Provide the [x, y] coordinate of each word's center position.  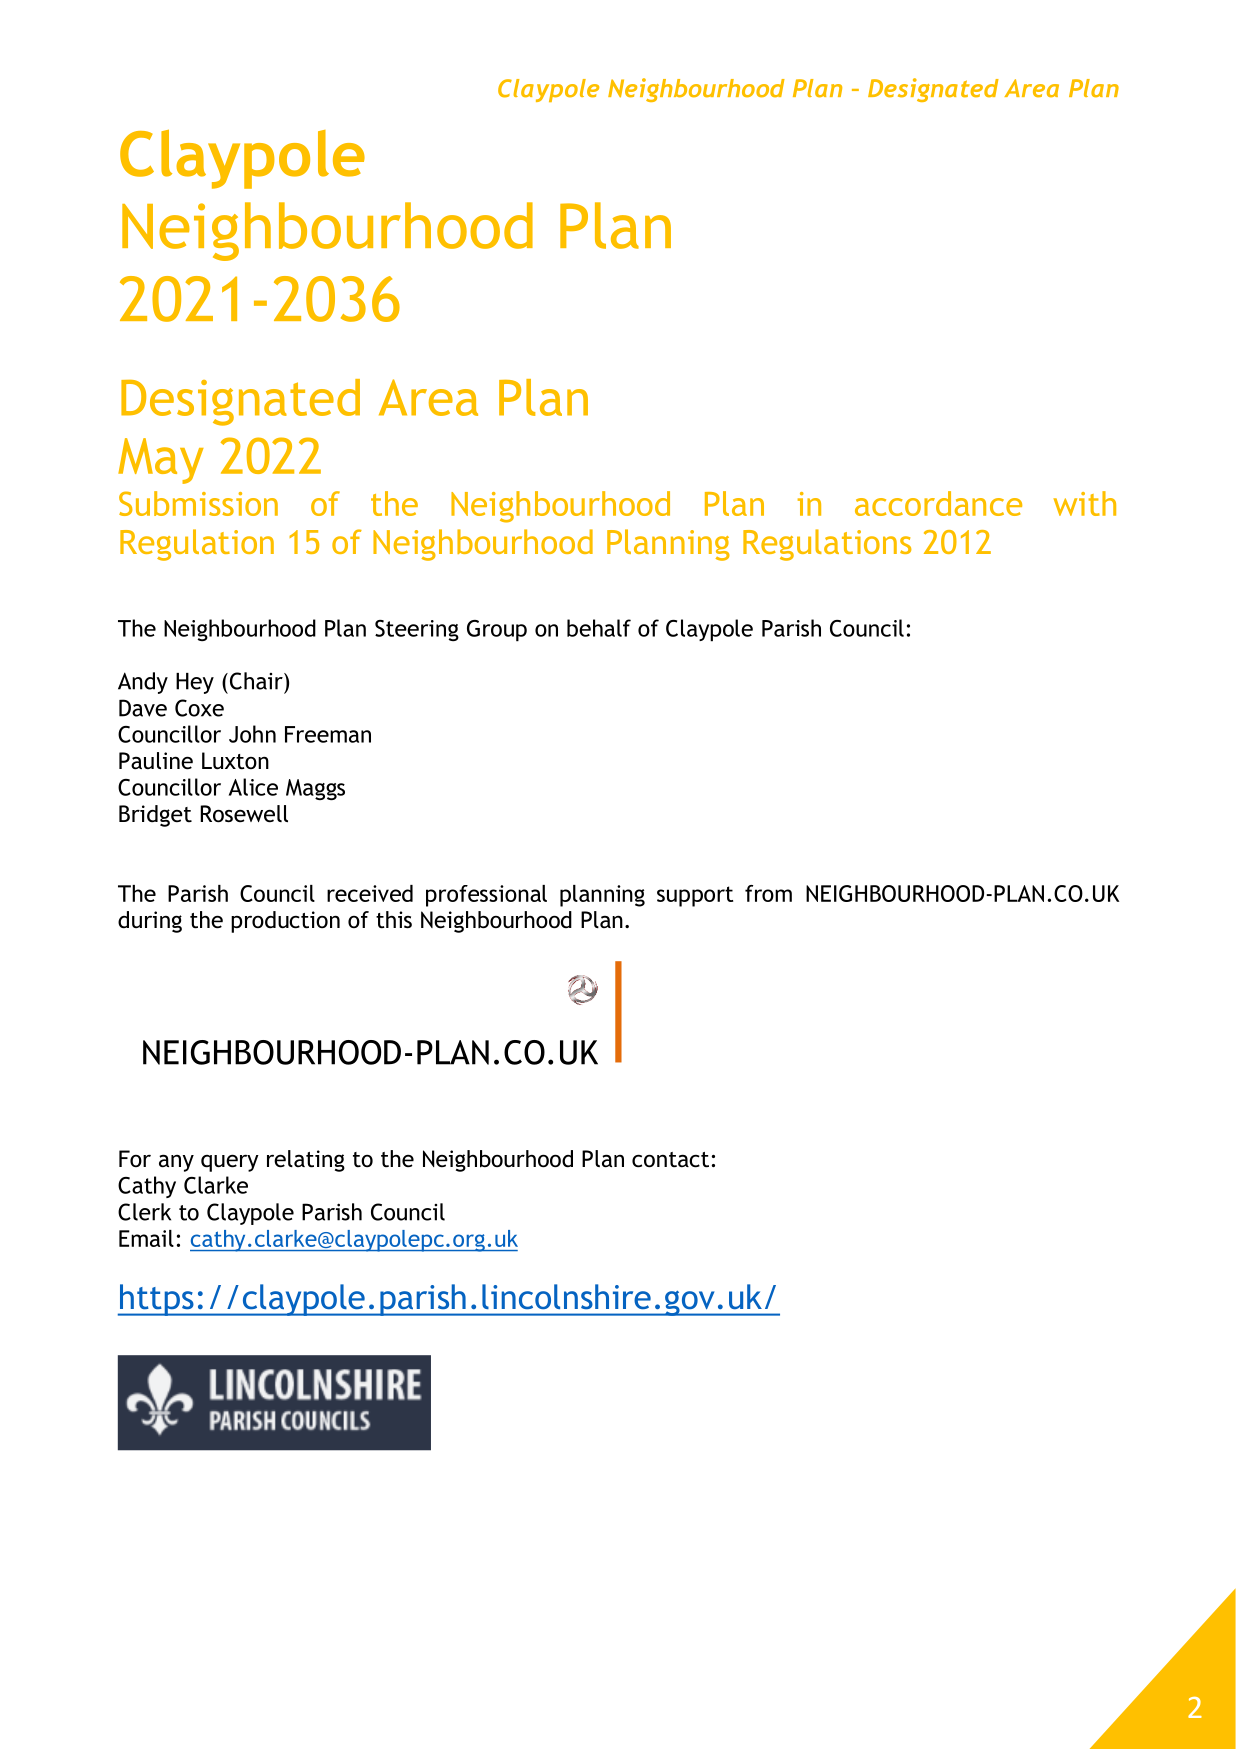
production [285, 922]
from [768, 893]
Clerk [144, 1212]
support [695, 896]
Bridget [155, 816]
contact [670, 1160]
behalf [599, 628]
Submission [198, 503]
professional [486, 896]
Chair [256, 681]
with [1084, 503]
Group [497, 631]
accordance [938, 503]
